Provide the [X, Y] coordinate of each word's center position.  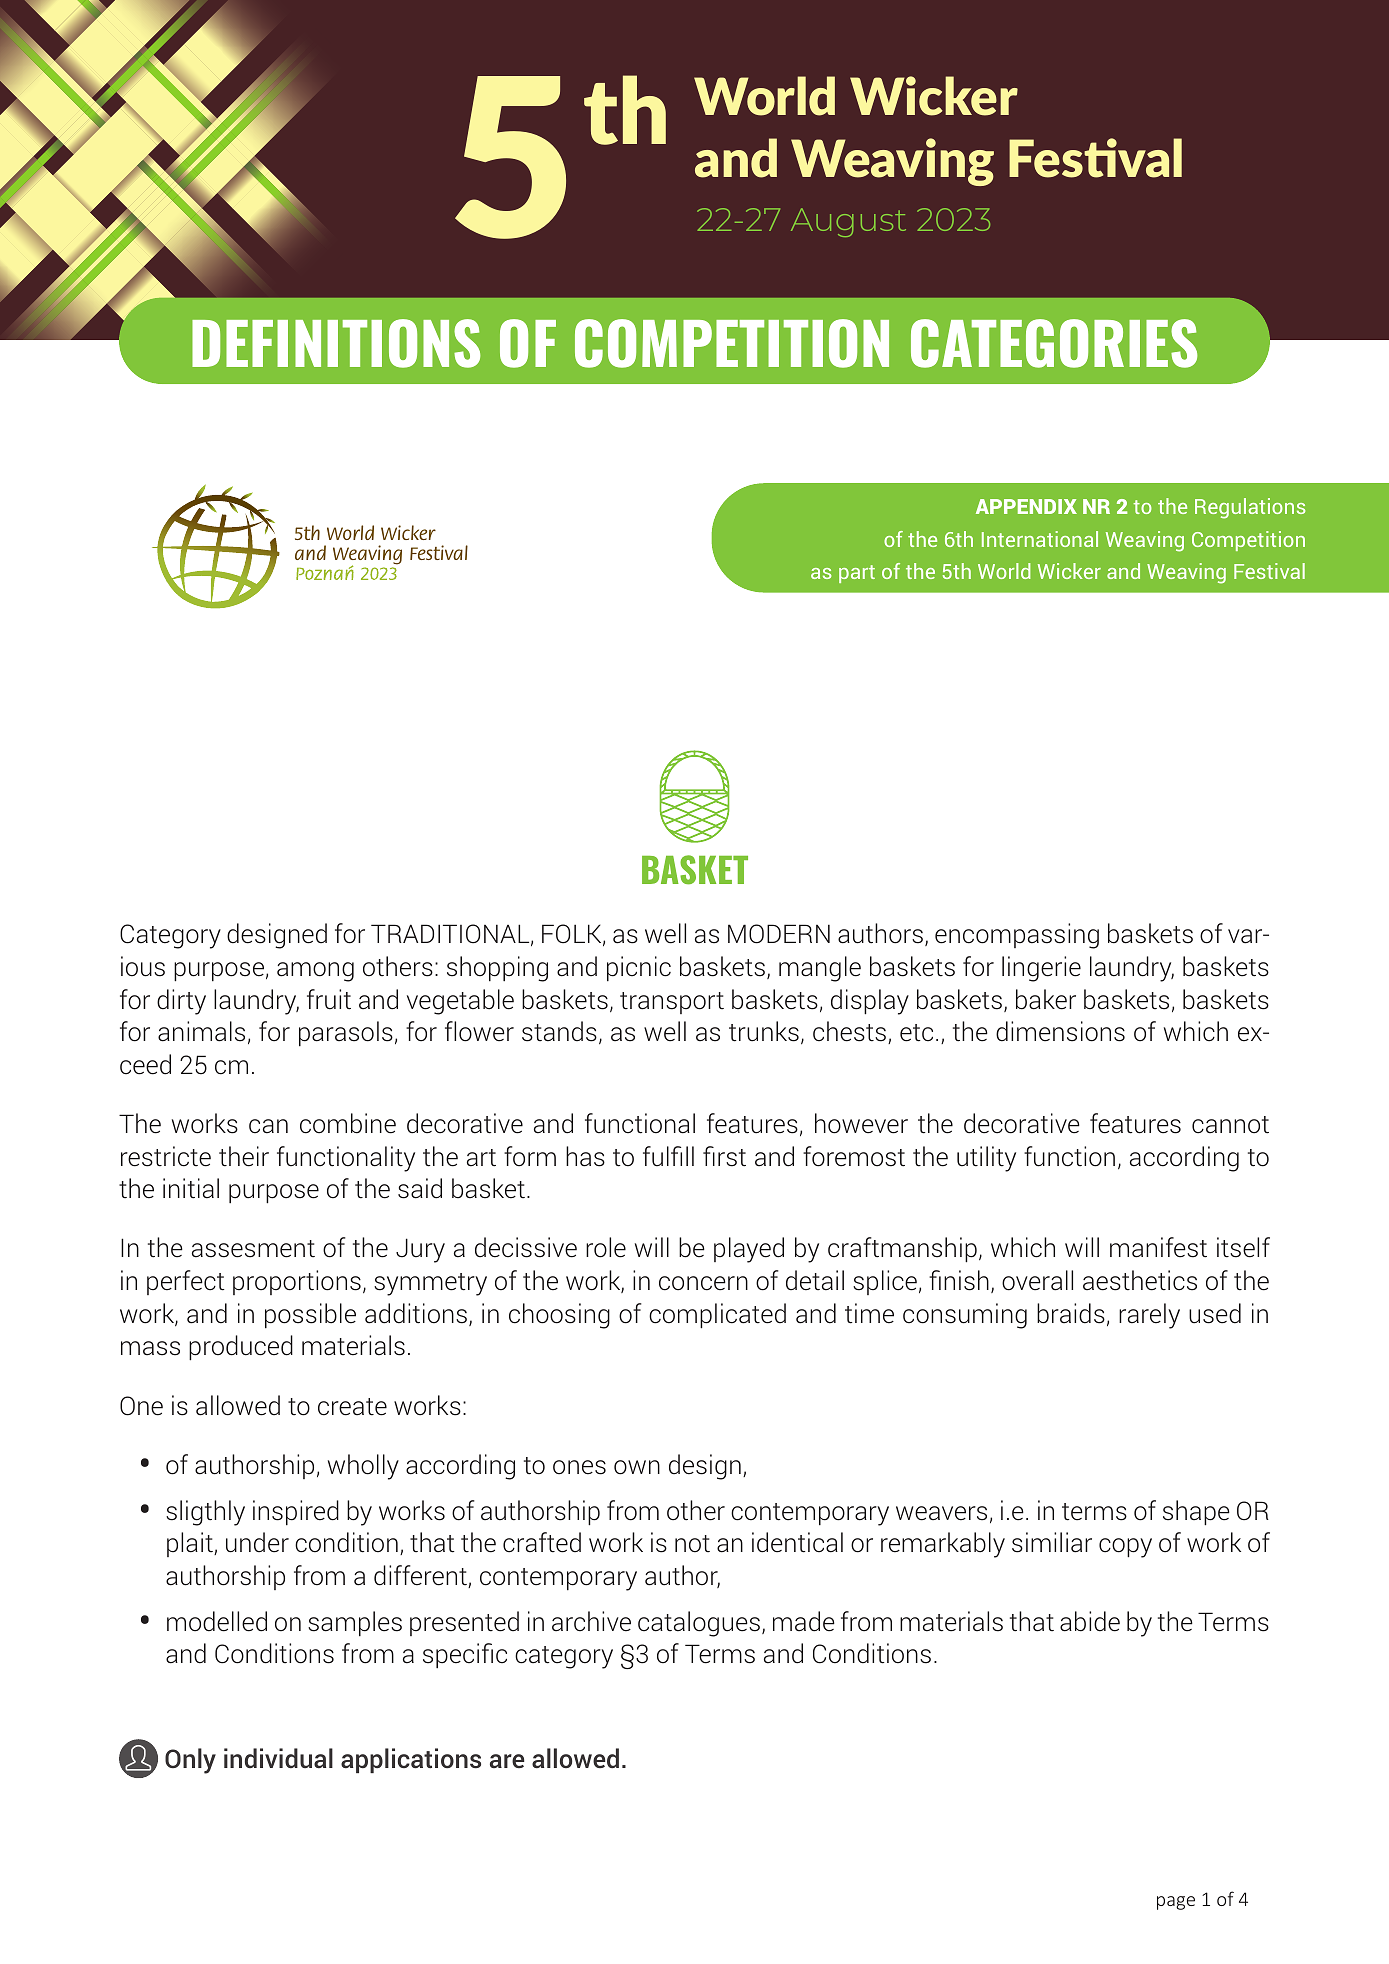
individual [278, 1758]
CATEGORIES [1054, 343]
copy [1125, 1548]
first [724, 1156]
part [857, 574]
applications [411, 1760]
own [637, 1467]
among [315, 972]
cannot [1230, 1125]
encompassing [1017, 936]
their [244, 1156]
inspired [296, 1513]
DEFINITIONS [336, 343]
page [1176, 1903]
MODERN [779, 934]
